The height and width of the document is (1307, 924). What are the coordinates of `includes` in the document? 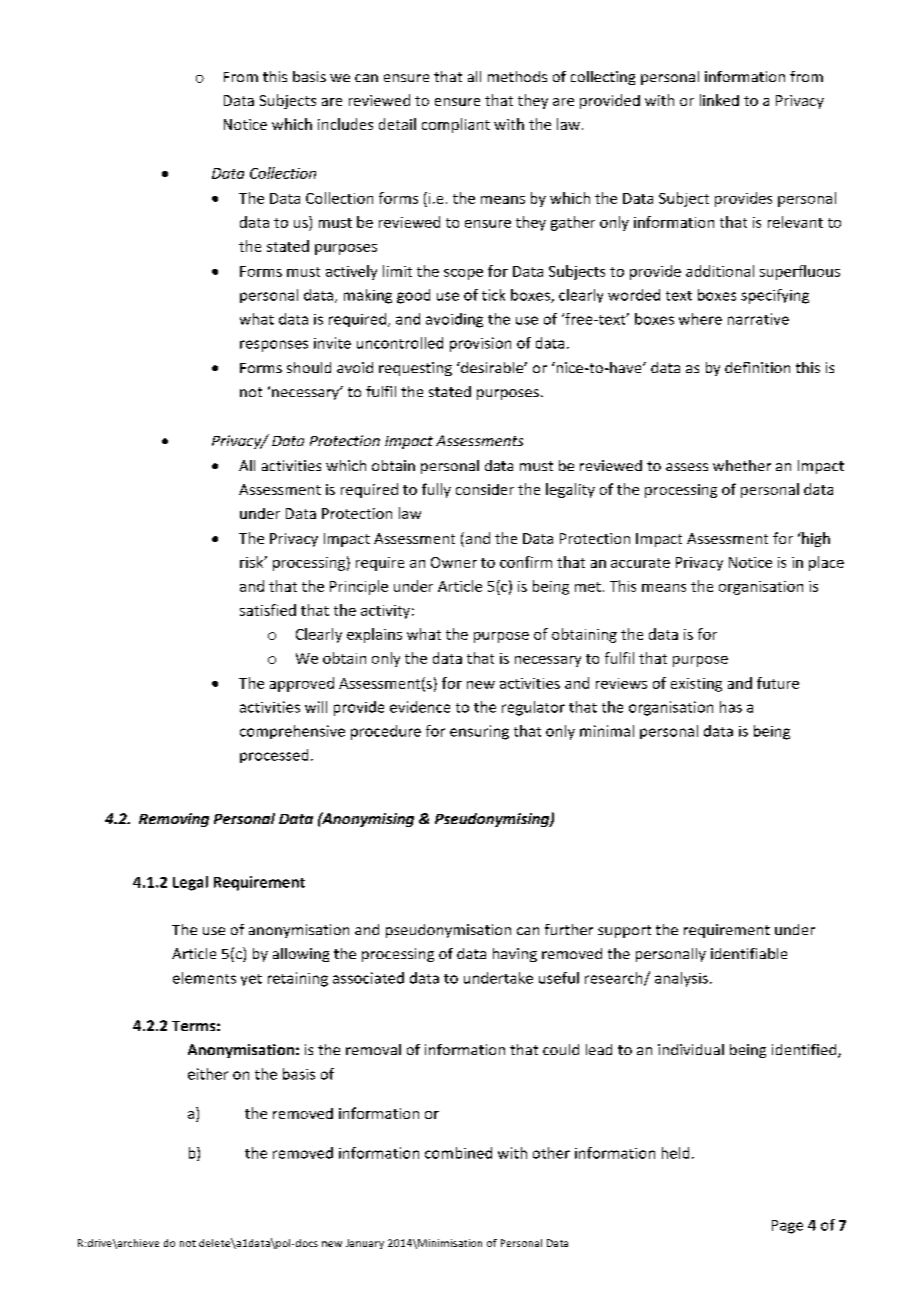 It's located at (345, 124).
